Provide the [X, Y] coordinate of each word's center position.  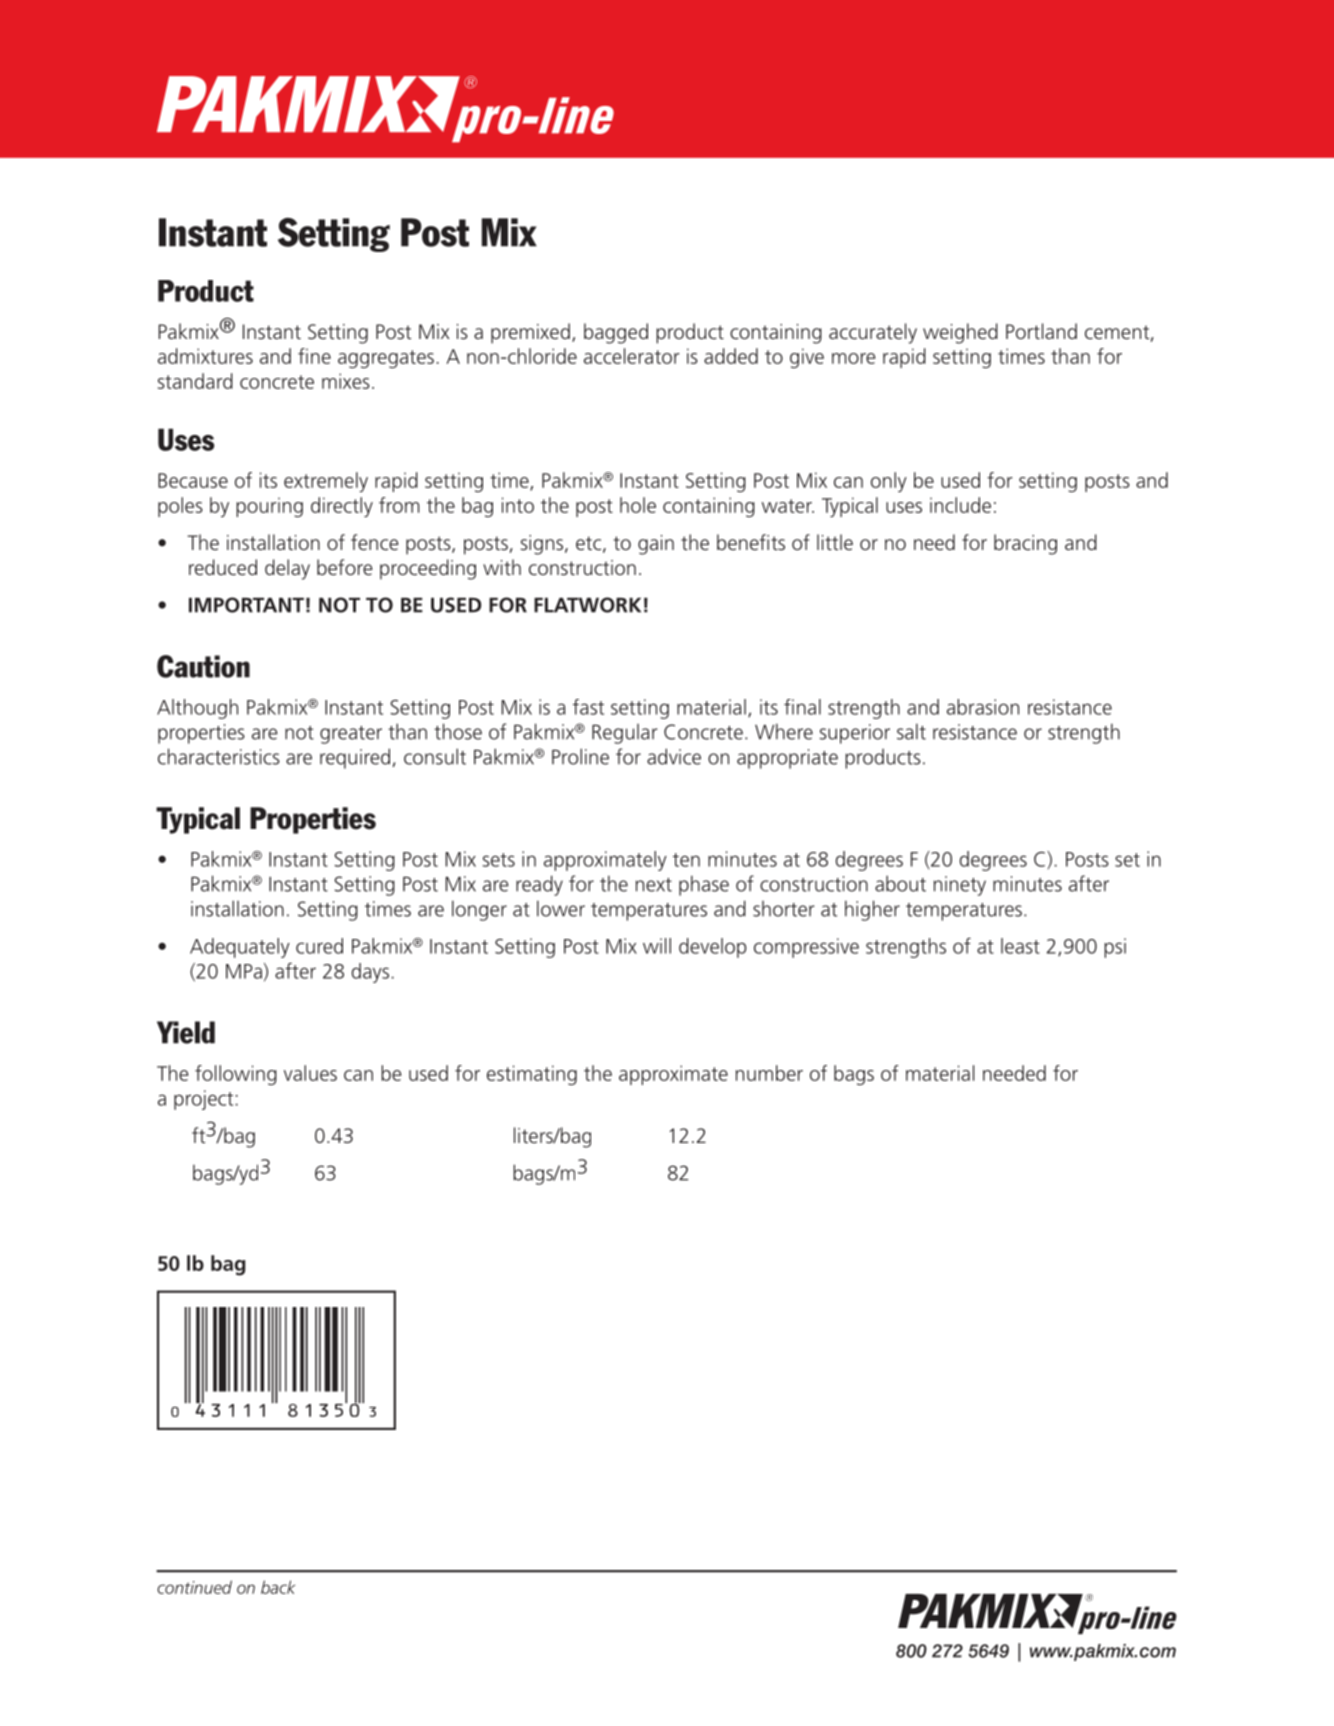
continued [194, 1587]
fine [314, 356]
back [278, 1587]
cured [319, 946]
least [1020, 946]
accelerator [632, 356]
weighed [960, 333]
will [657, 946]
